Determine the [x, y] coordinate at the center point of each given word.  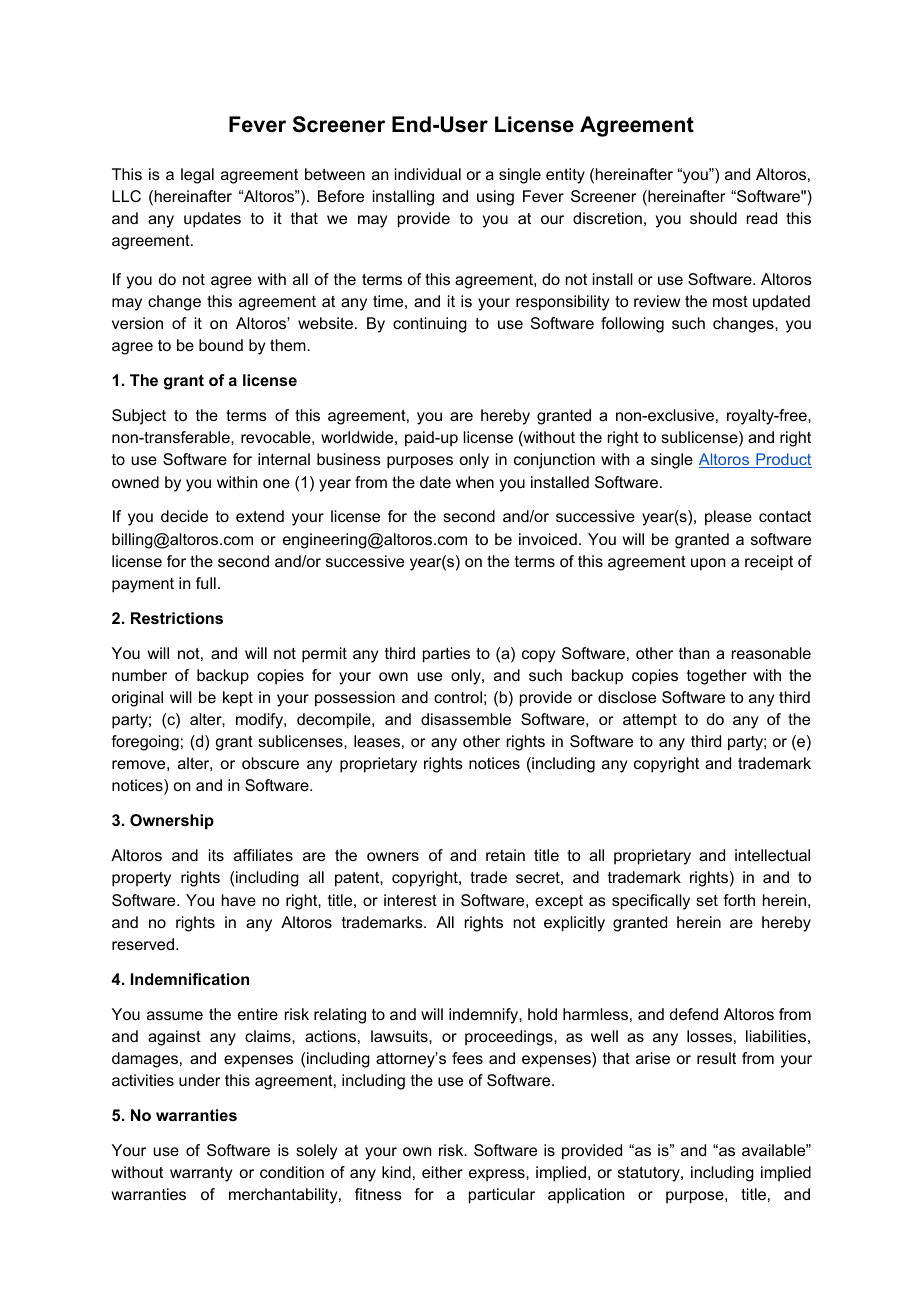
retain [505, 855]
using [495, 198]
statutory [650, 1174]
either [442, 1172]
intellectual [772, 855]
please [728, 518]
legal [197, 176]
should [713, 218]
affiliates [263, 855]
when [475, 482]
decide [184, 516]
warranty [201, 1174]
